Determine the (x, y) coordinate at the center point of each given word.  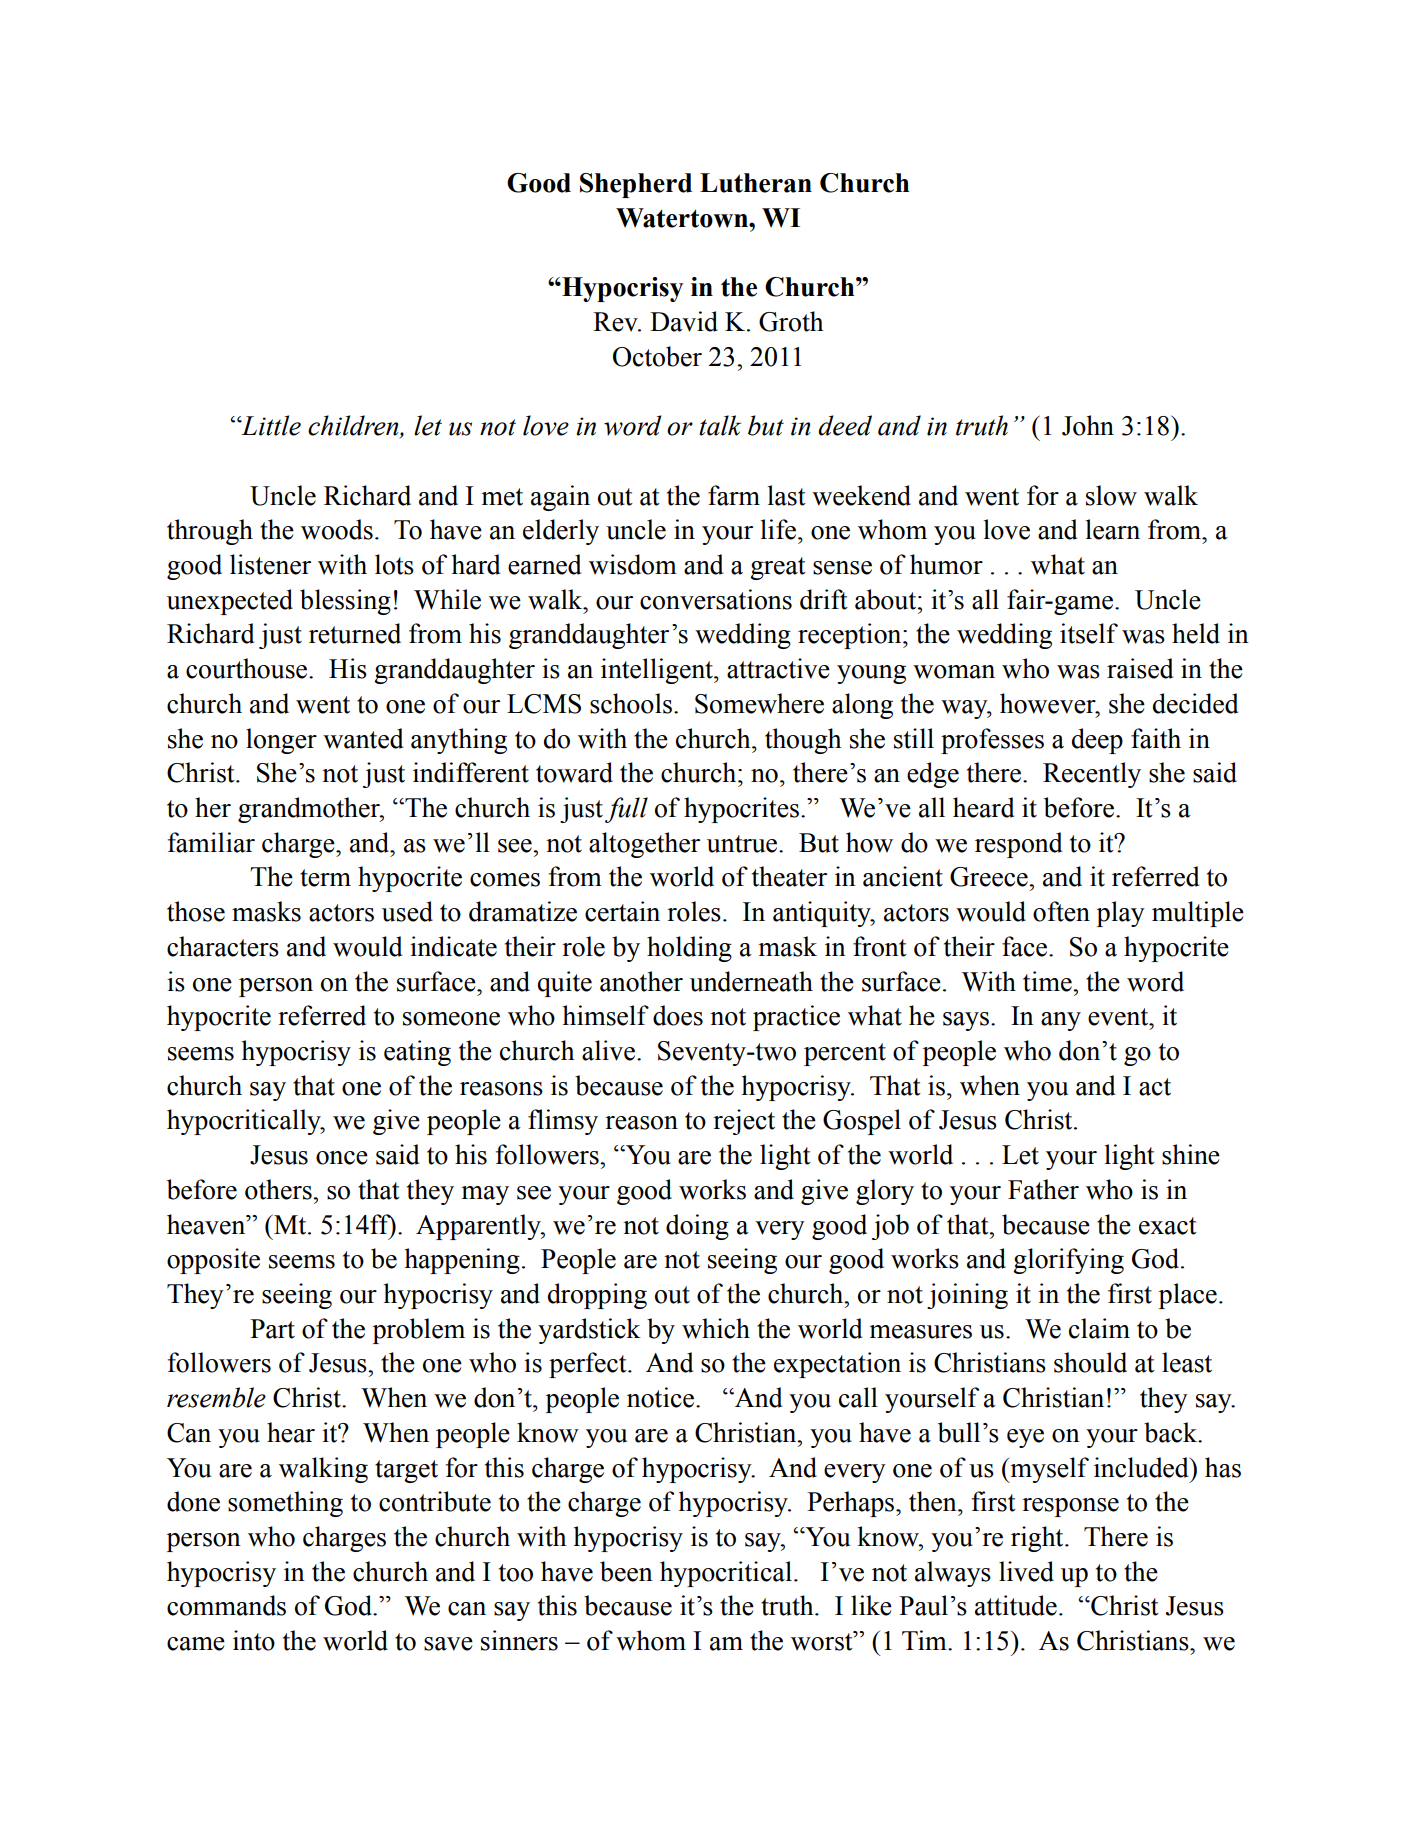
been (626, 1571)
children (354, 426)
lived (1026, 1571)
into (254, 1640)
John (1088, 425)
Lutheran (756, 183)
